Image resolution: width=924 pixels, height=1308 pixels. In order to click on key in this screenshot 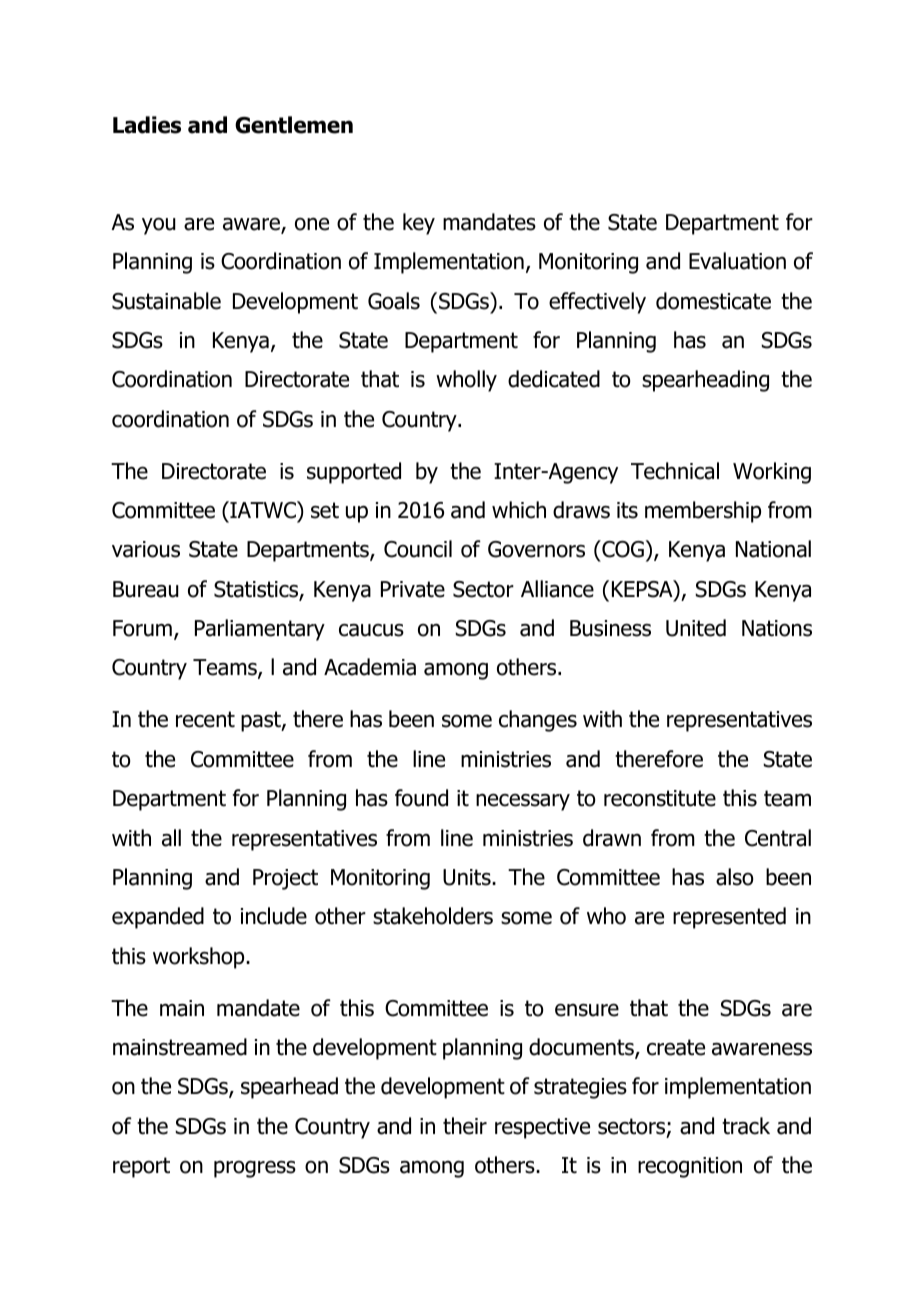, I will do `click(419, 224)`.
